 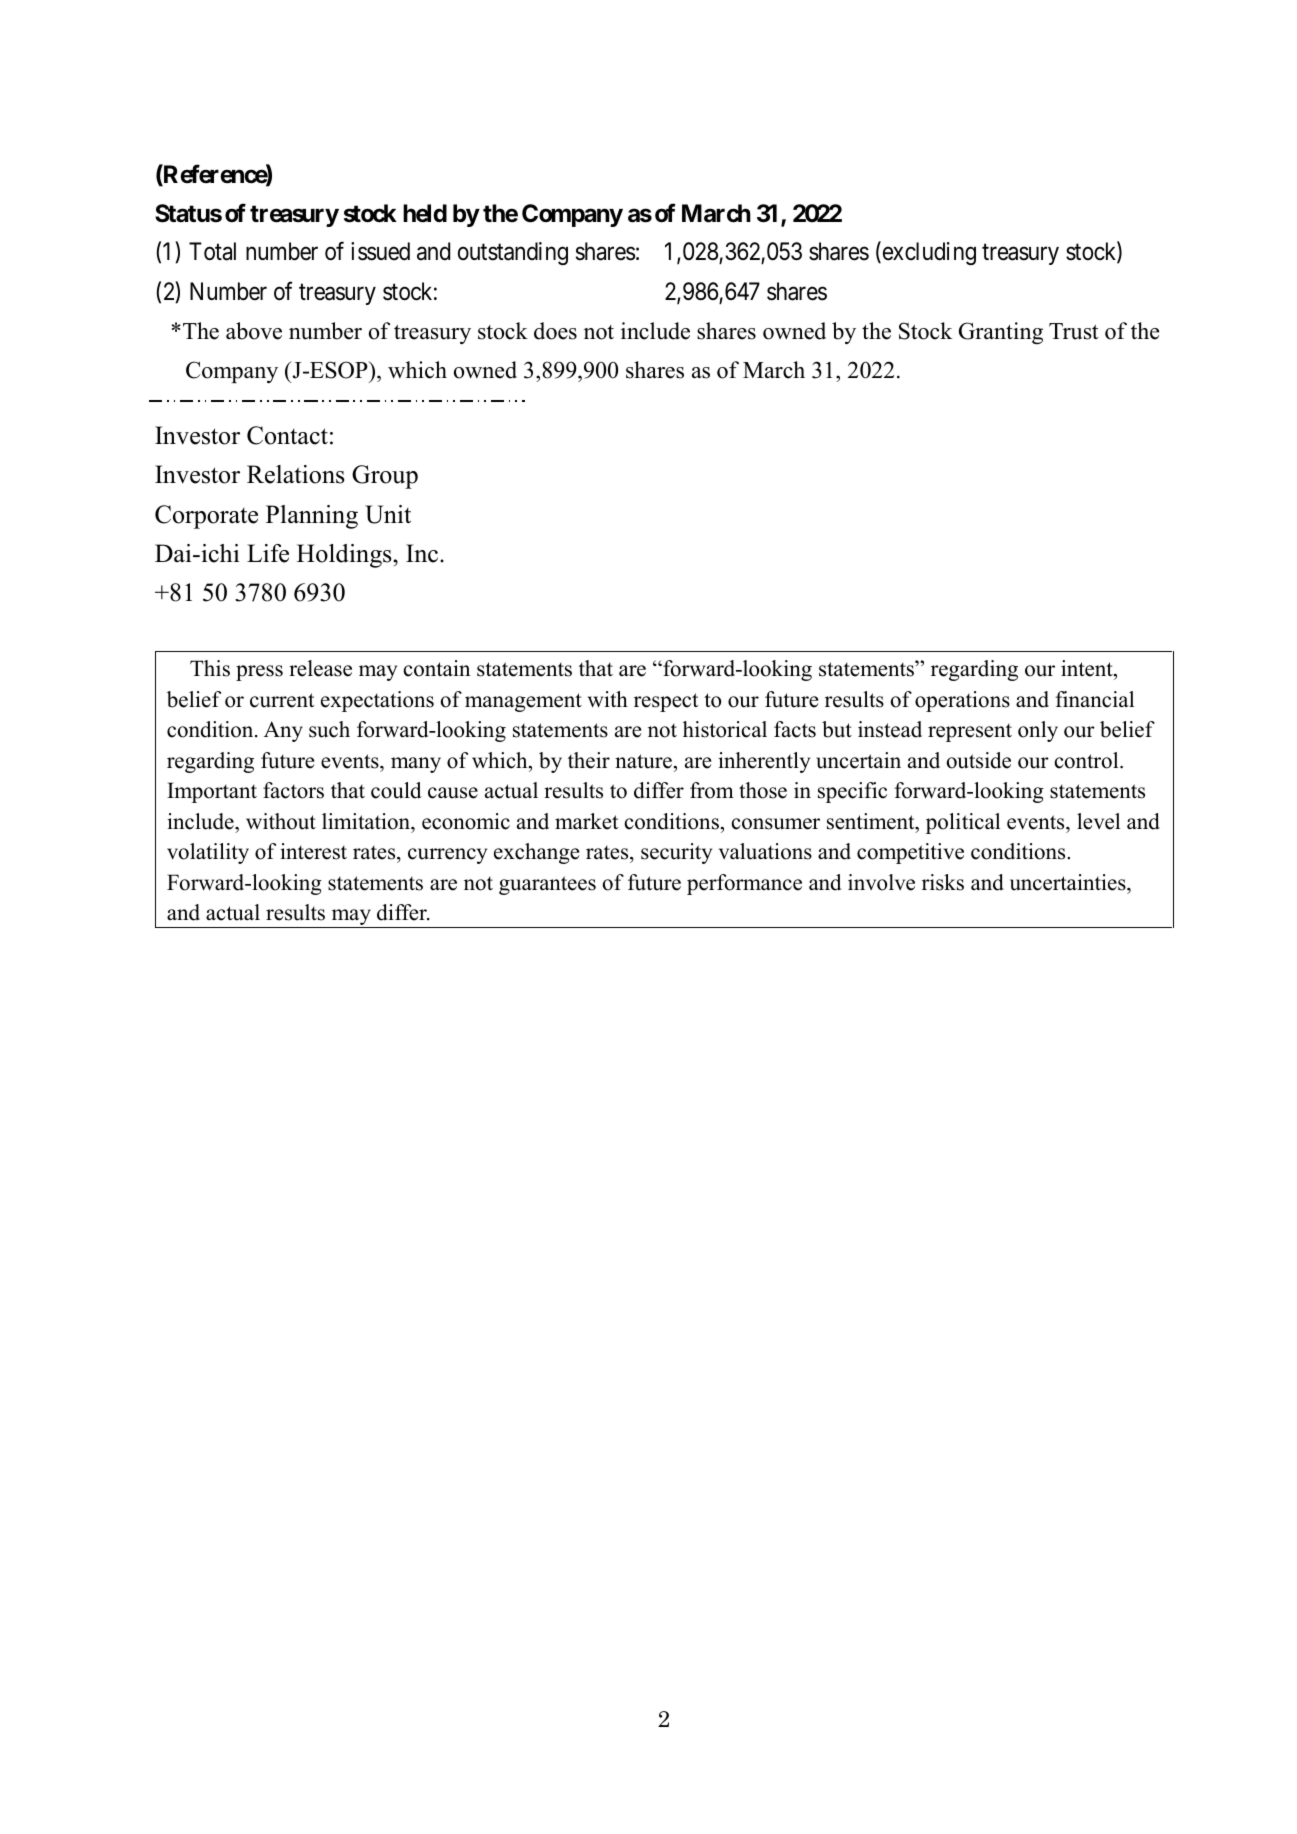 What do you see at coordinates (380, 251) in the screenshot?
I see `issued` at bounding box center [380, 251].
